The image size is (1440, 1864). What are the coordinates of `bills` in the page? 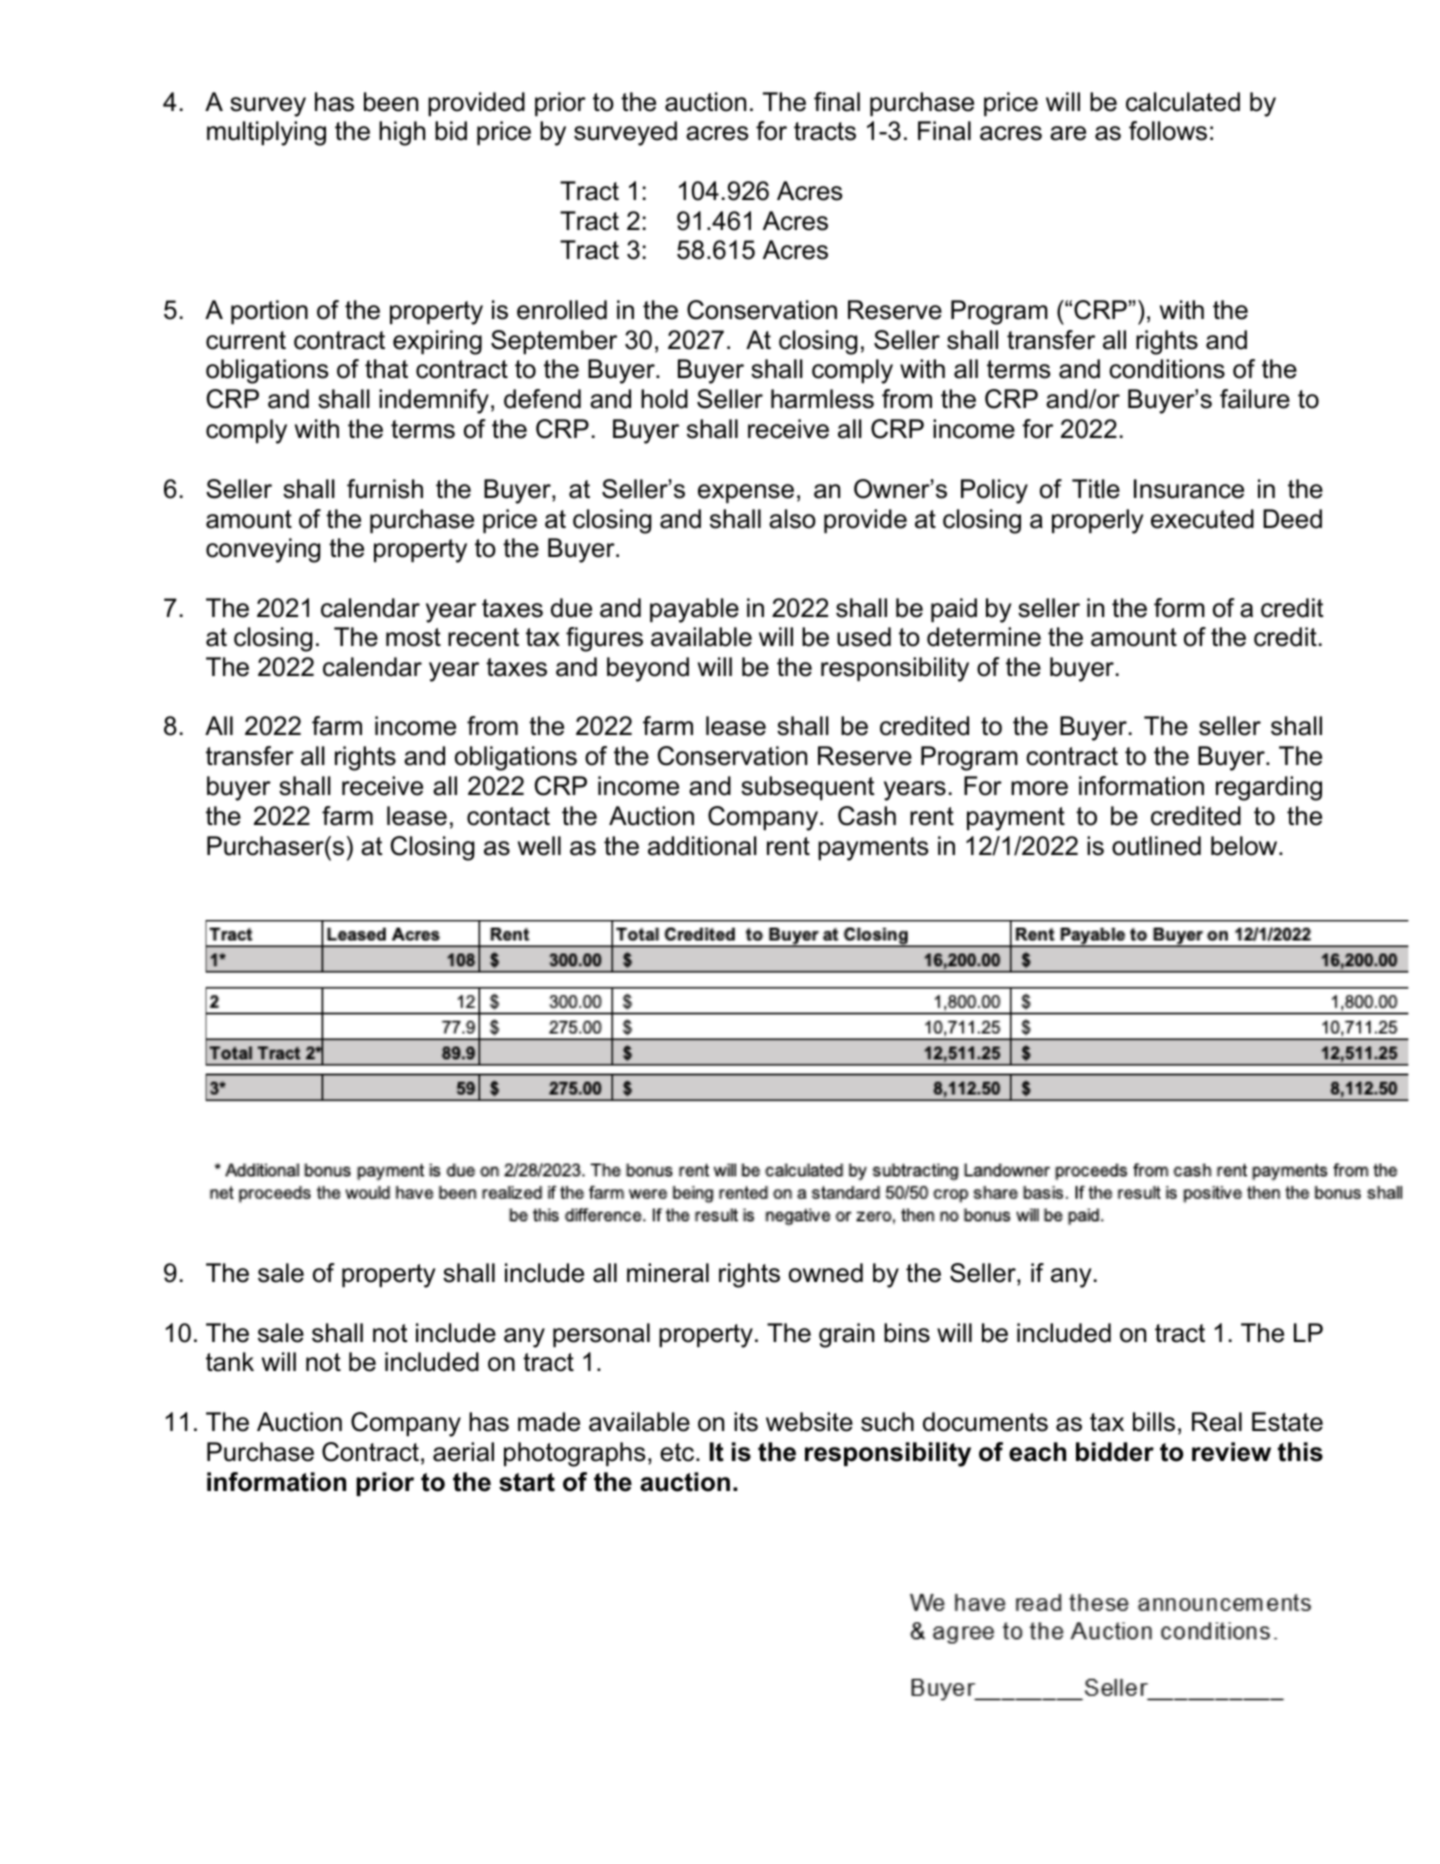 It's located at (1154, 1422).
